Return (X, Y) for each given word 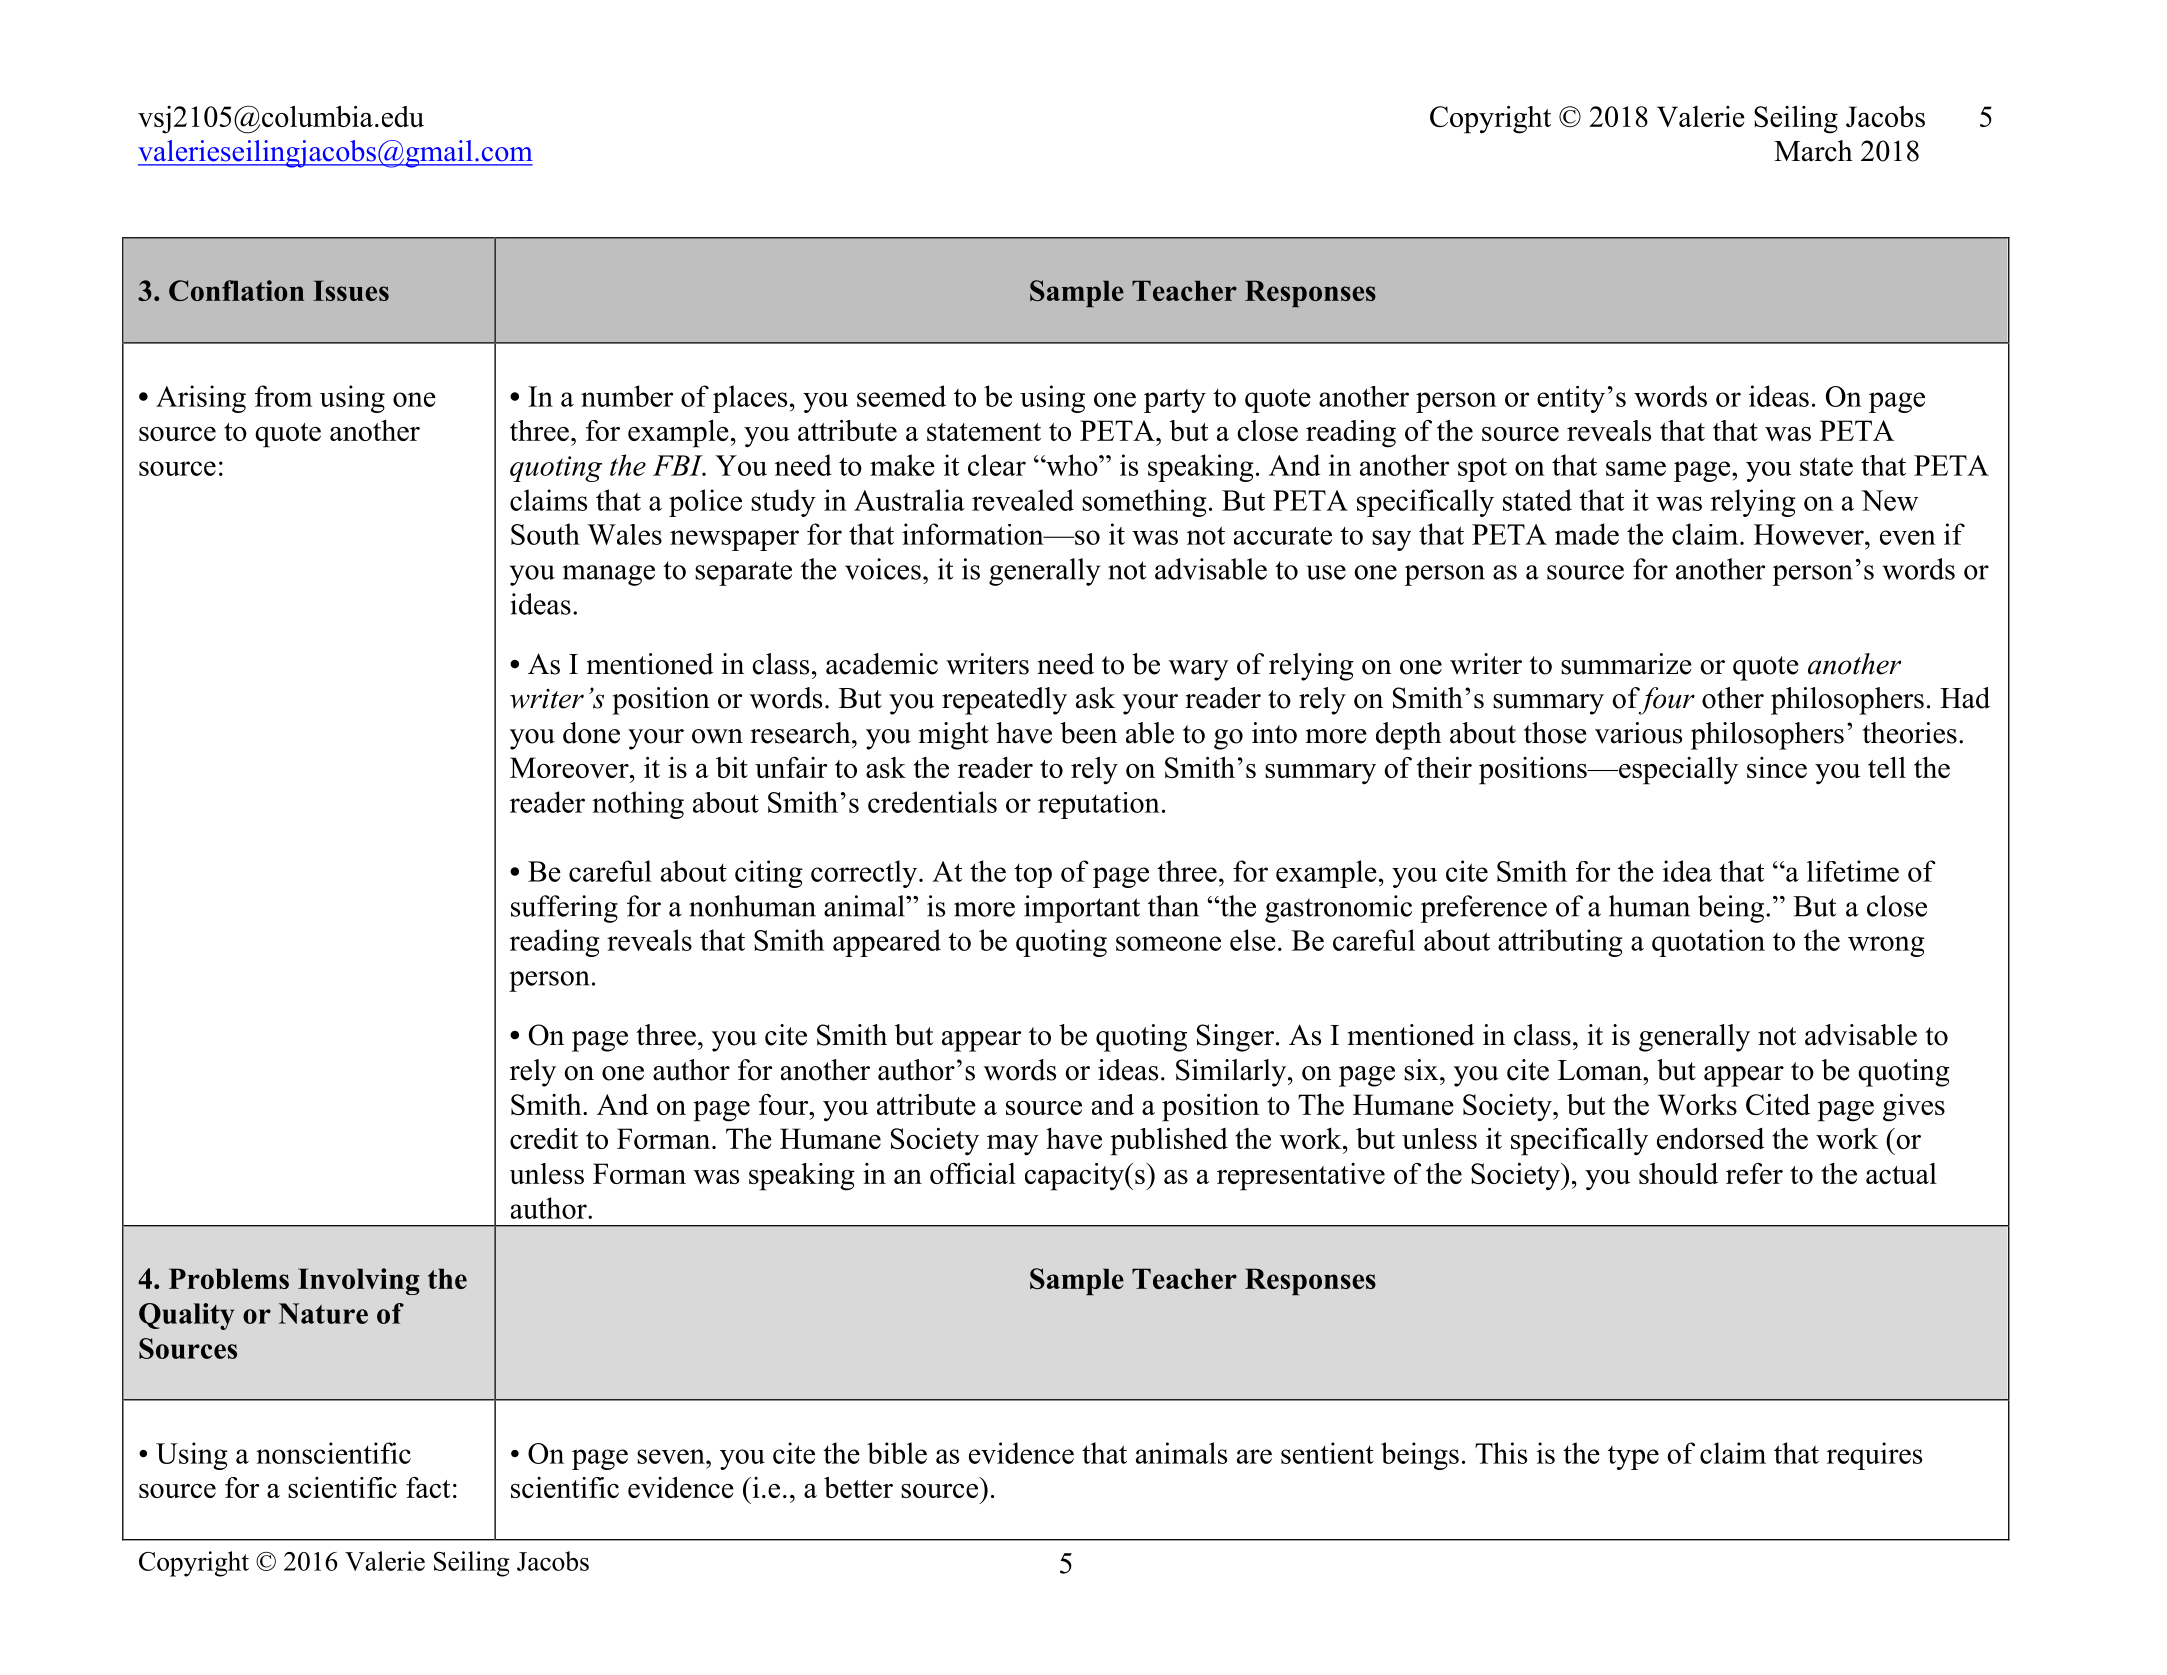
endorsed (1711, 1138)
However (1810, 534)
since (1777, 767)
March (1813, 151)
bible (897, 1453)
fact (428, 1487)
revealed (1023, 500)
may (1013, 1145)
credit (544, 1138)
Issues (351, 290)
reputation (1099, 805)
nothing (638, 805)
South (545, 534)
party (1175, 401)
